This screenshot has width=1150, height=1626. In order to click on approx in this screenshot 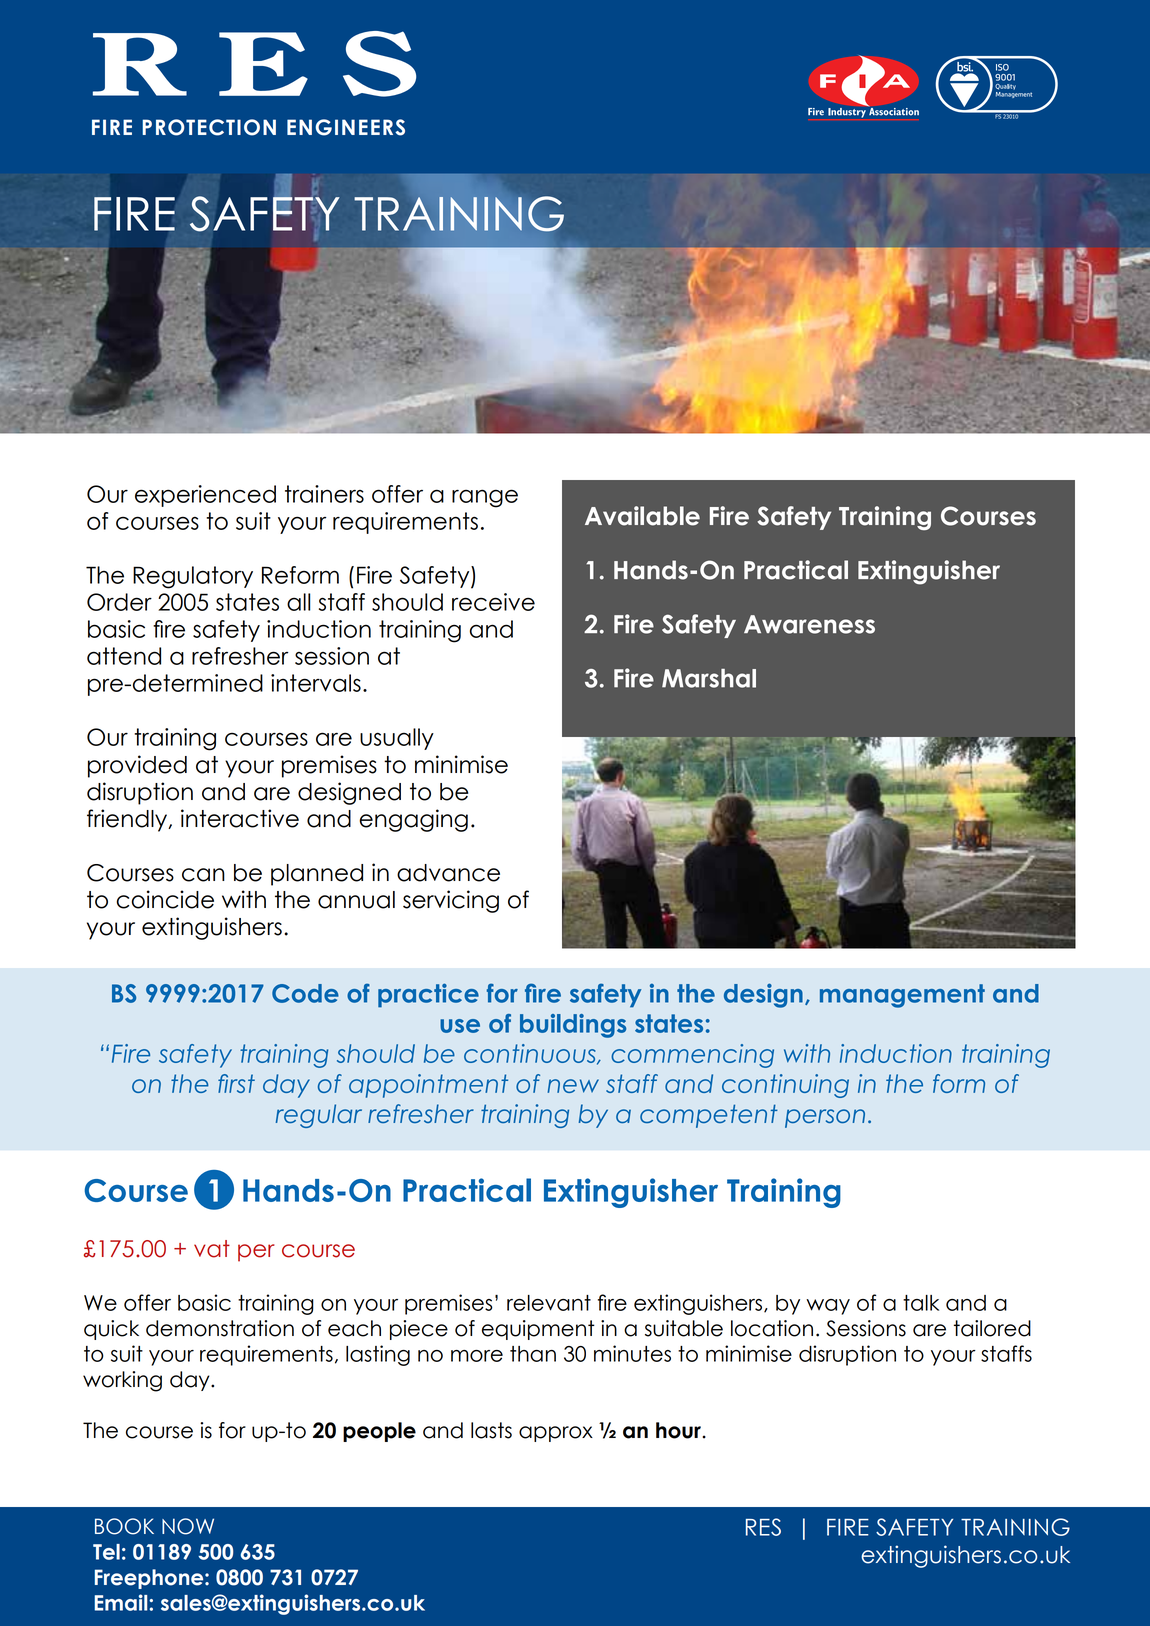, I will do `click(556, 1434)`.
